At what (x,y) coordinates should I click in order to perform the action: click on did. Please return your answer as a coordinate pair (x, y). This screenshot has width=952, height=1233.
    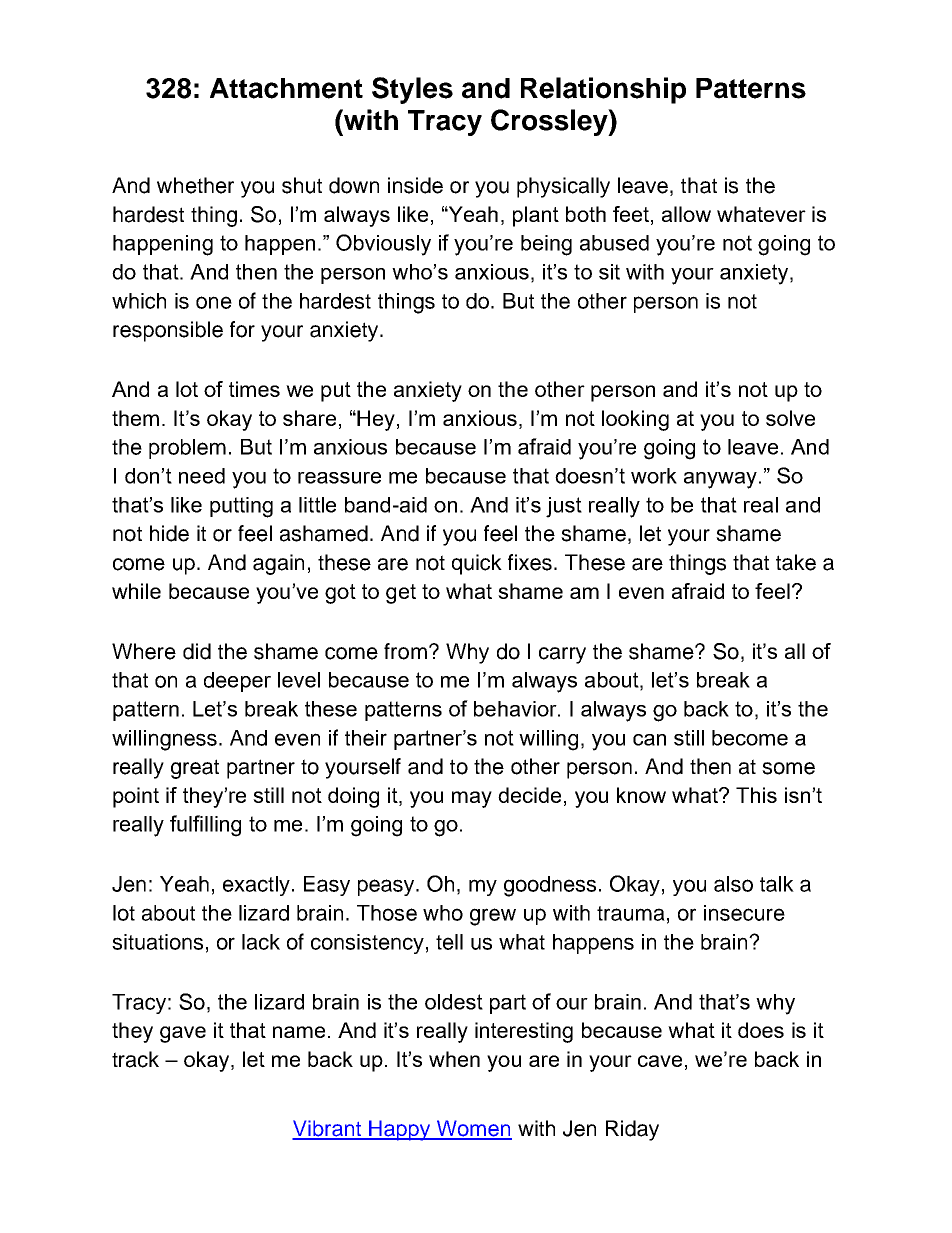
    Looking at the image, I should click on (197, 651).
